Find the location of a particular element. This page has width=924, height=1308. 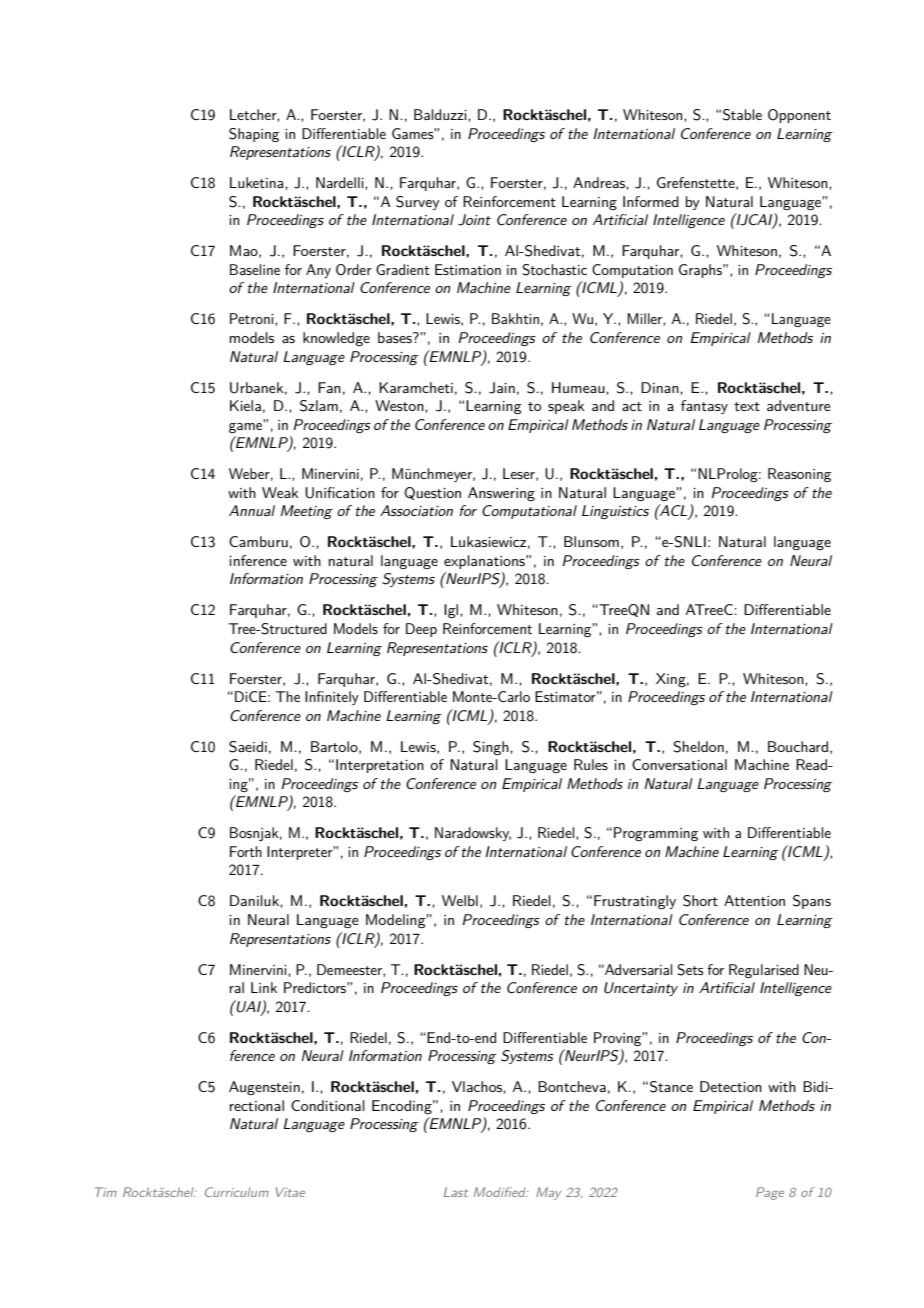

Igl is located at coordinates (452, 611).
